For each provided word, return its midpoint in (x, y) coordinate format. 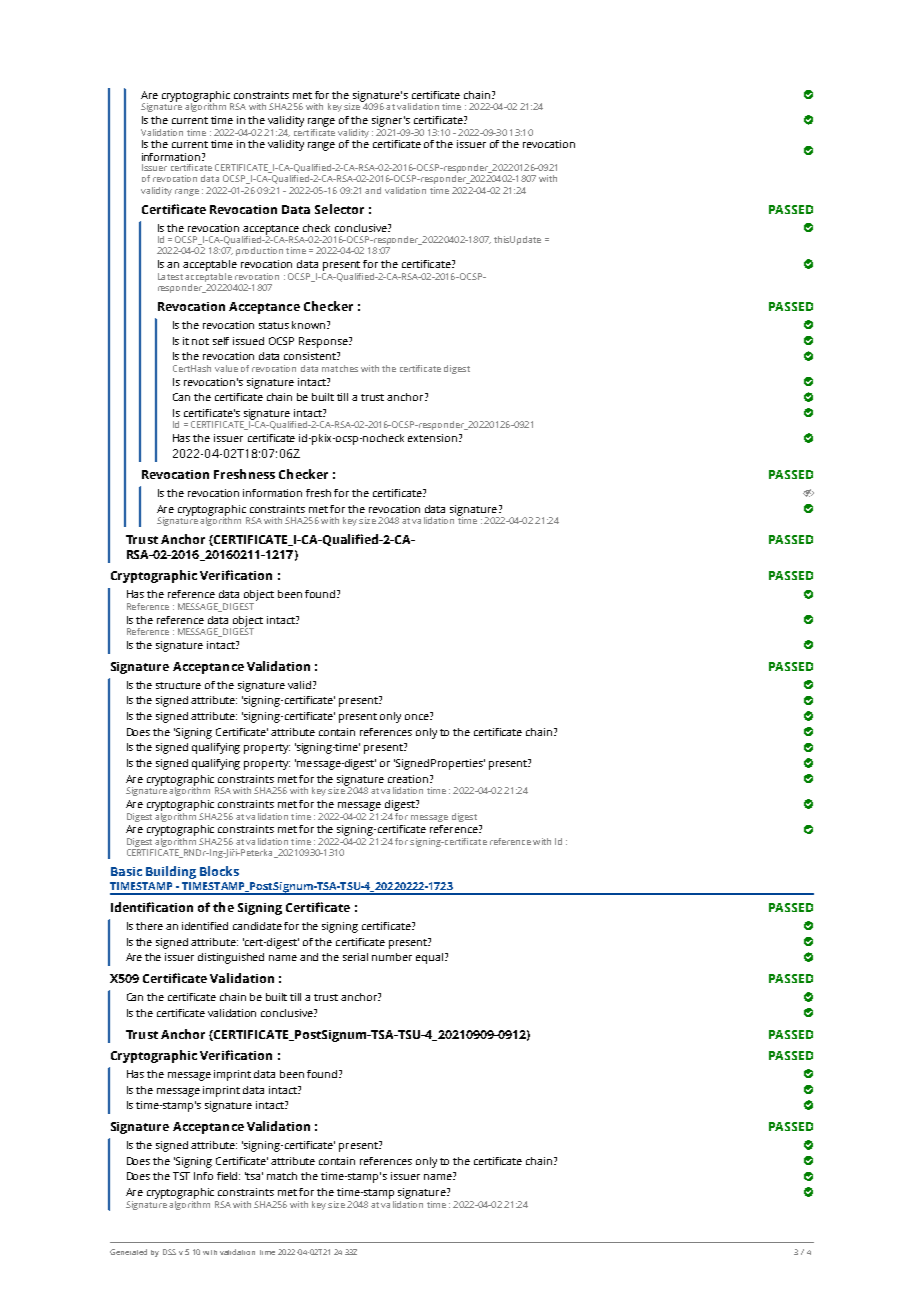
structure (178, 685)
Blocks (219, 871)
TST (181, 1176)
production (259, 251)
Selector (339, 209)
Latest (170, 276)
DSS (169, 1252)
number (392, 957)
